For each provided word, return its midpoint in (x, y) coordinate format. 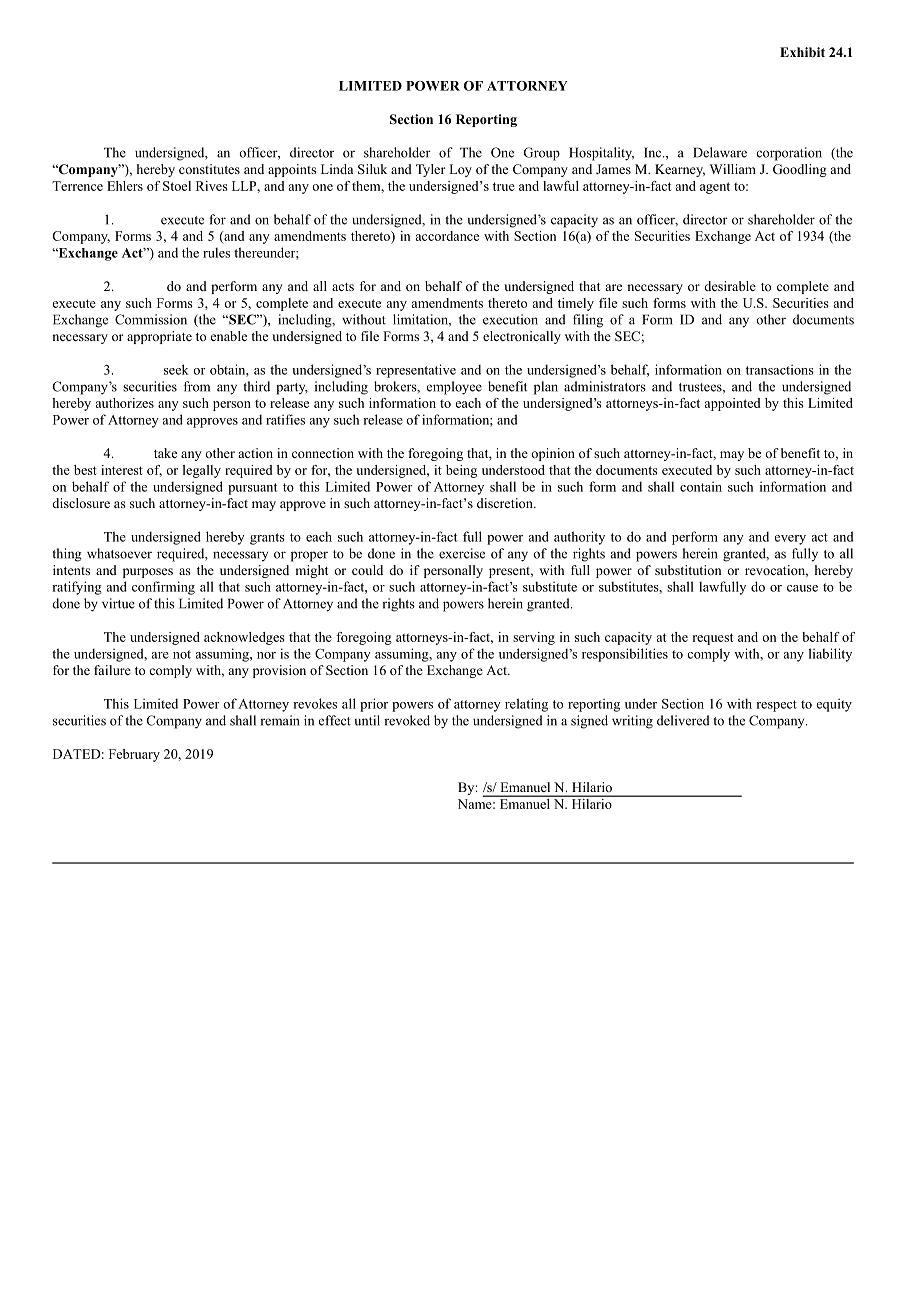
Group (541, 154)
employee (454, 388)
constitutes (209, 169)
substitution (688, 570)
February (134, 755)
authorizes (125, 403)
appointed (733, 404)
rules (216, 252)
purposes (148, 573)
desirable (730, 286)
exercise (462, 553)
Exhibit (802, 52)
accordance (447, 236)
